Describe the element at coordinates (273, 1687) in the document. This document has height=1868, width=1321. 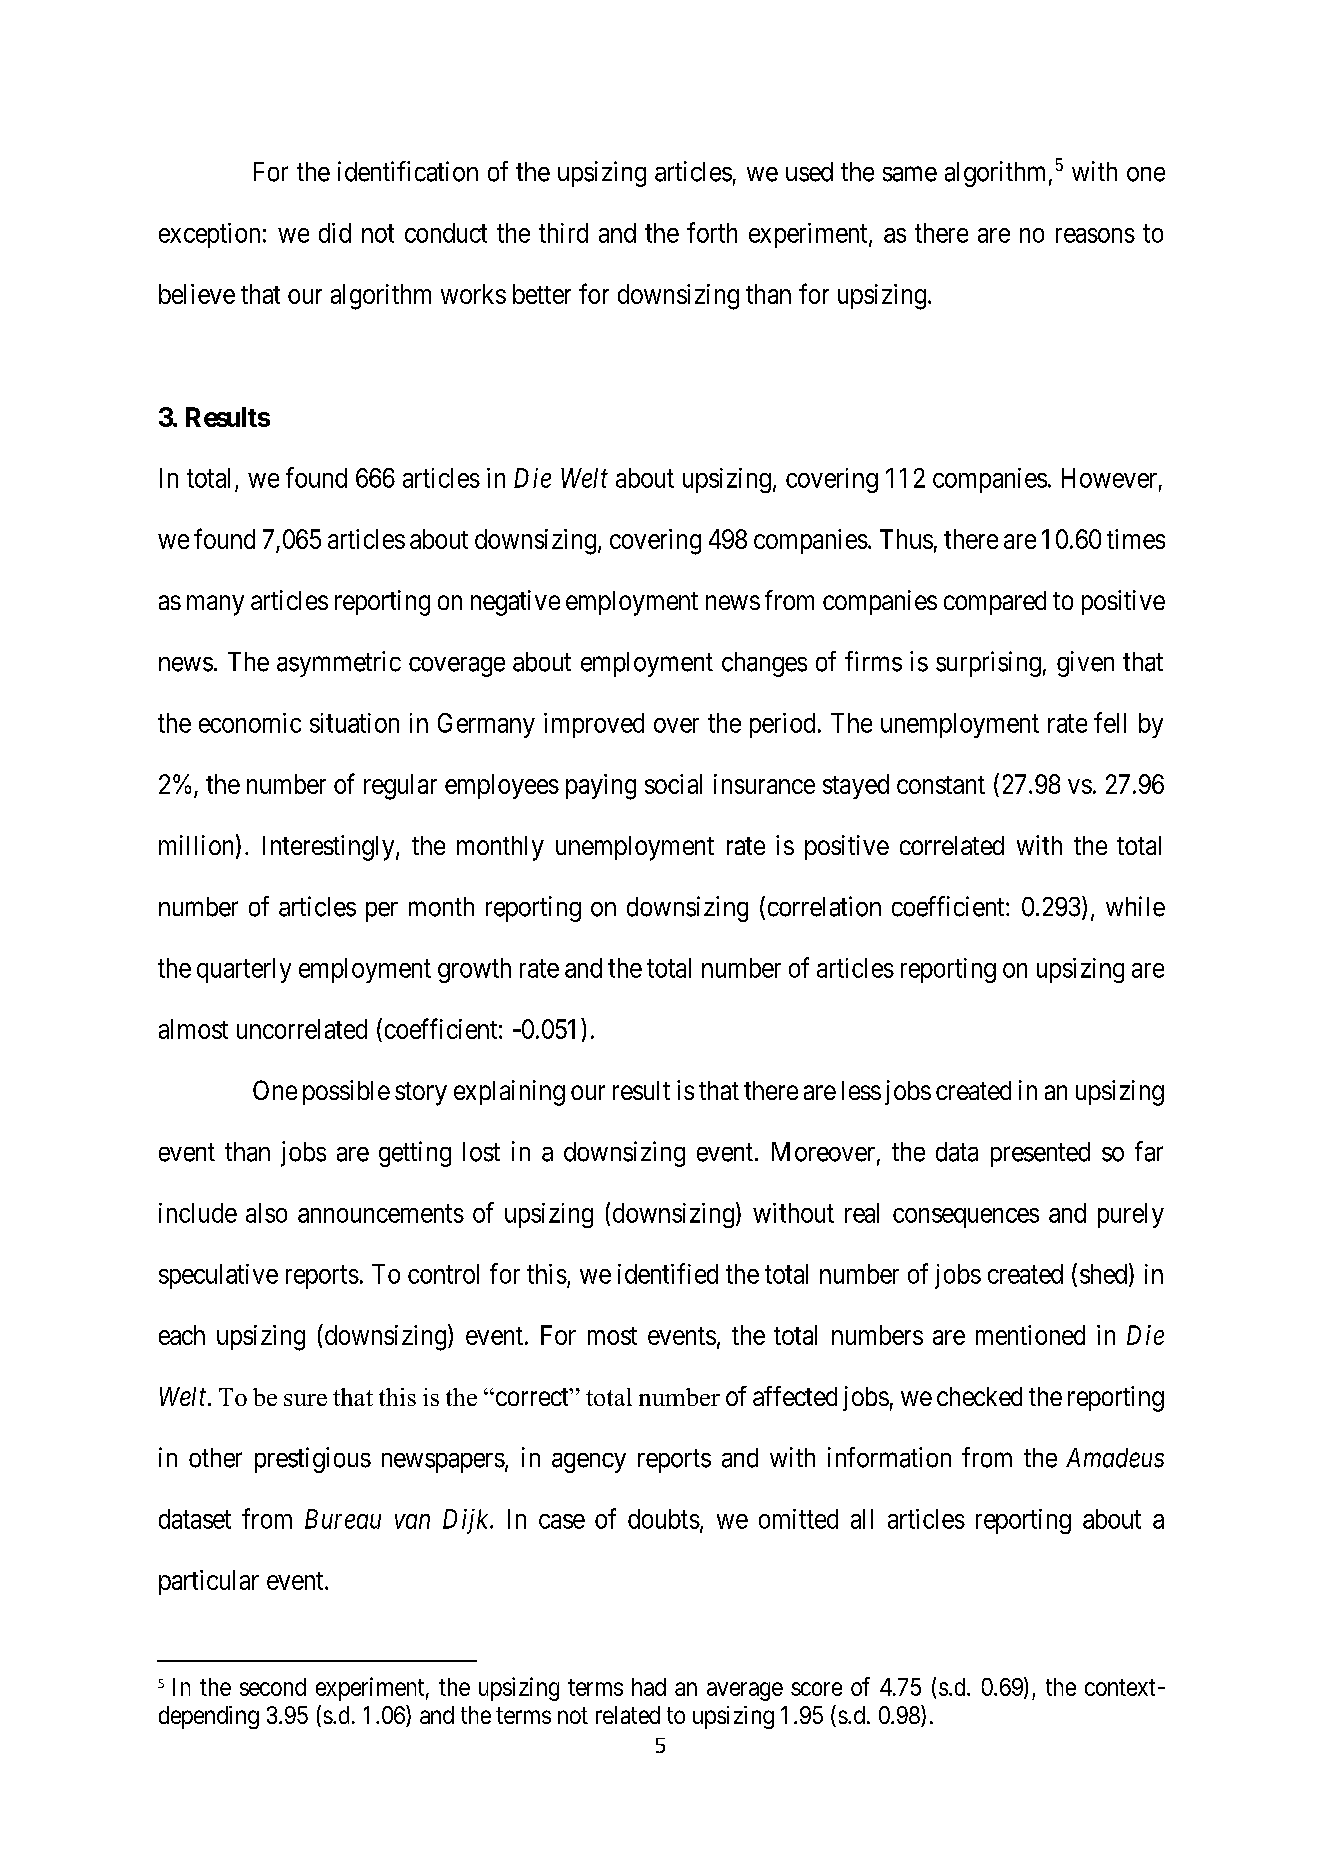
I see `second` at that location.
